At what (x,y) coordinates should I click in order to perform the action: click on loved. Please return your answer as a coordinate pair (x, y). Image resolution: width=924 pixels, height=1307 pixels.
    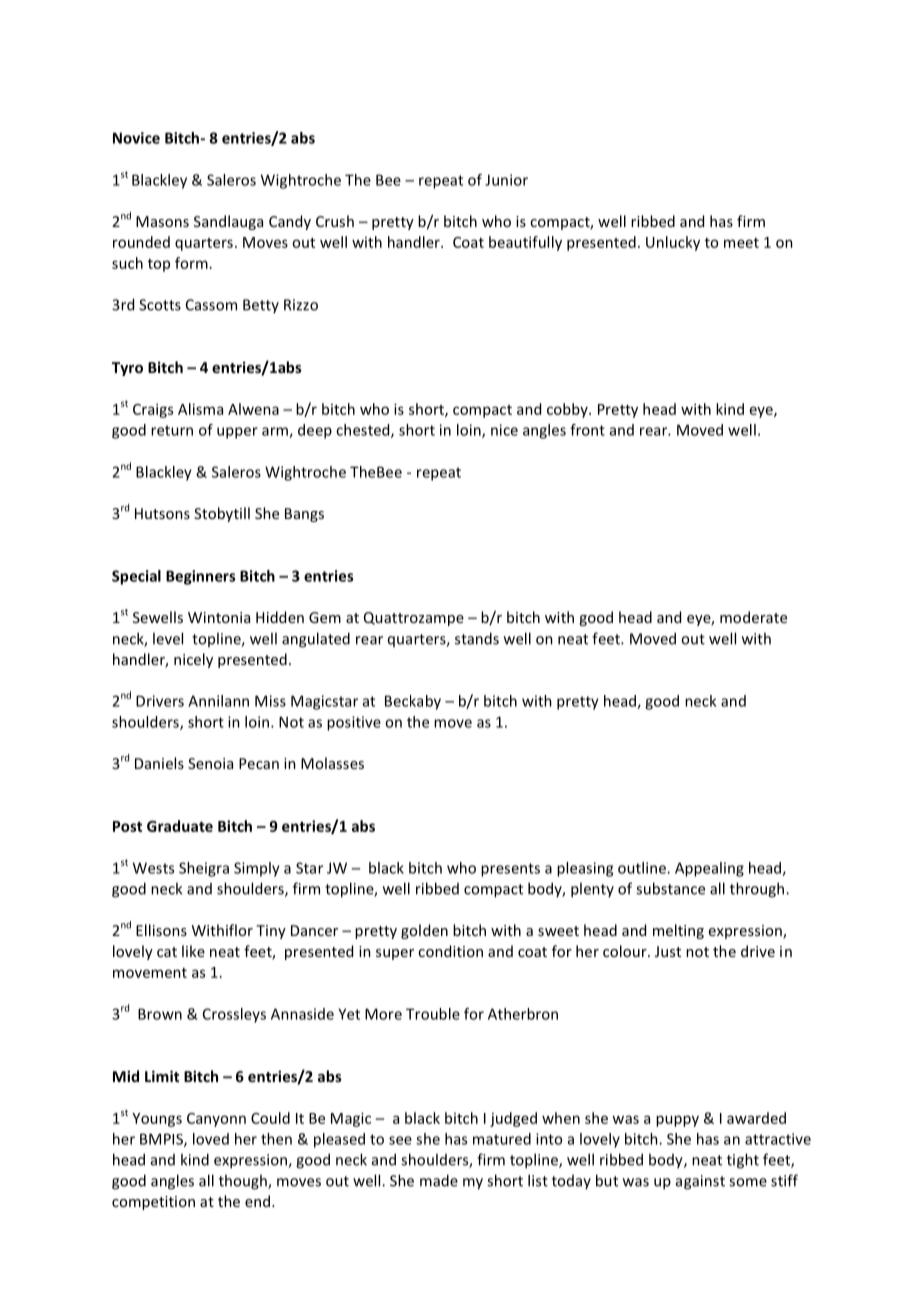
    Looking at the image, I should click on (211, 1139).
